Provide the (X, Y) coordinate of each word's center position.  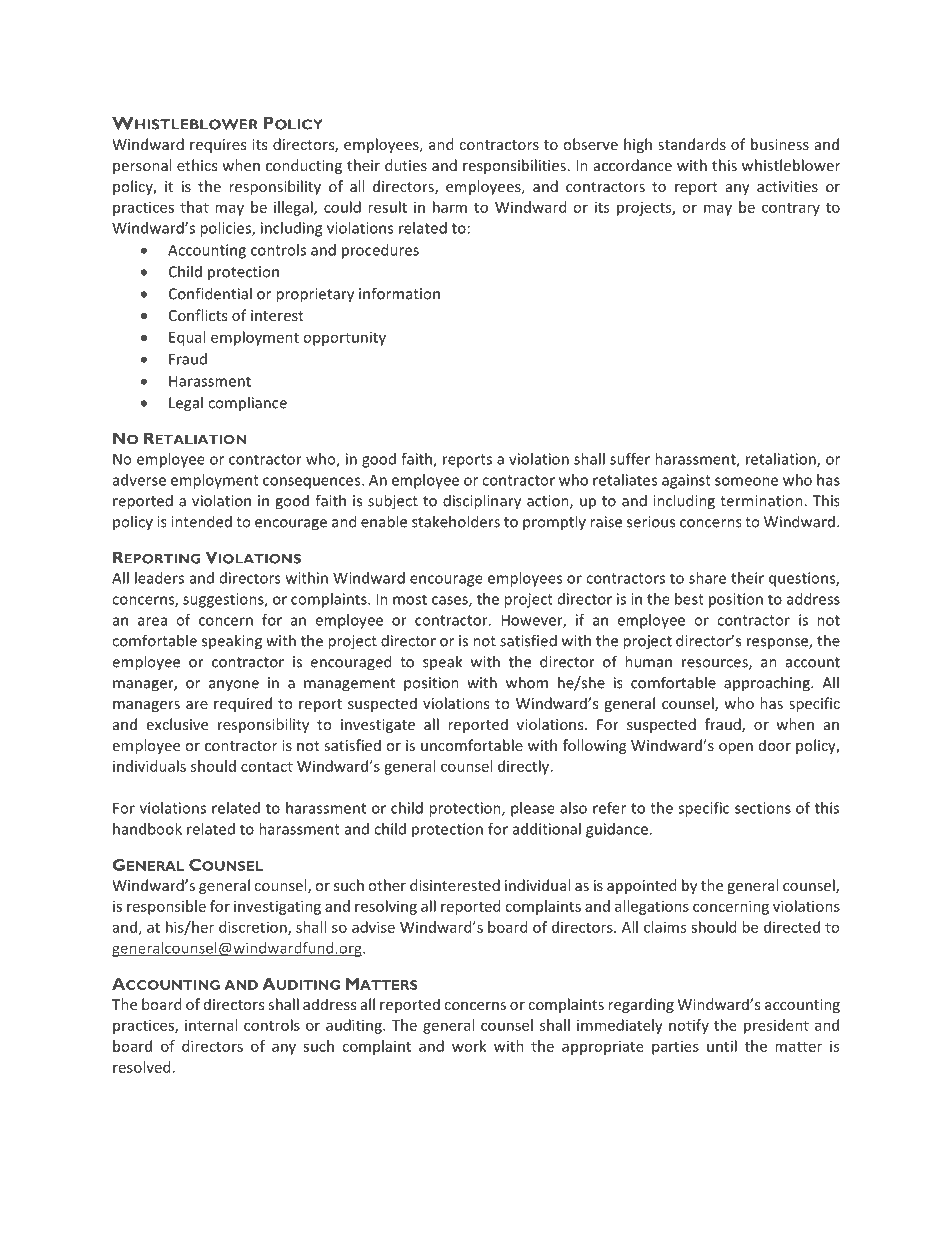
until (722, 1046)
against (686, 481)
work (469, 1046)
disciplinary (482, 502)
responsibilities (514, 166)
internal (211, 1025)
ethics (197, 165)
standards (692, 144)
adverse (139, 480)
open (736, 748)
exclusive (177, 724)
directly (525, 767)
